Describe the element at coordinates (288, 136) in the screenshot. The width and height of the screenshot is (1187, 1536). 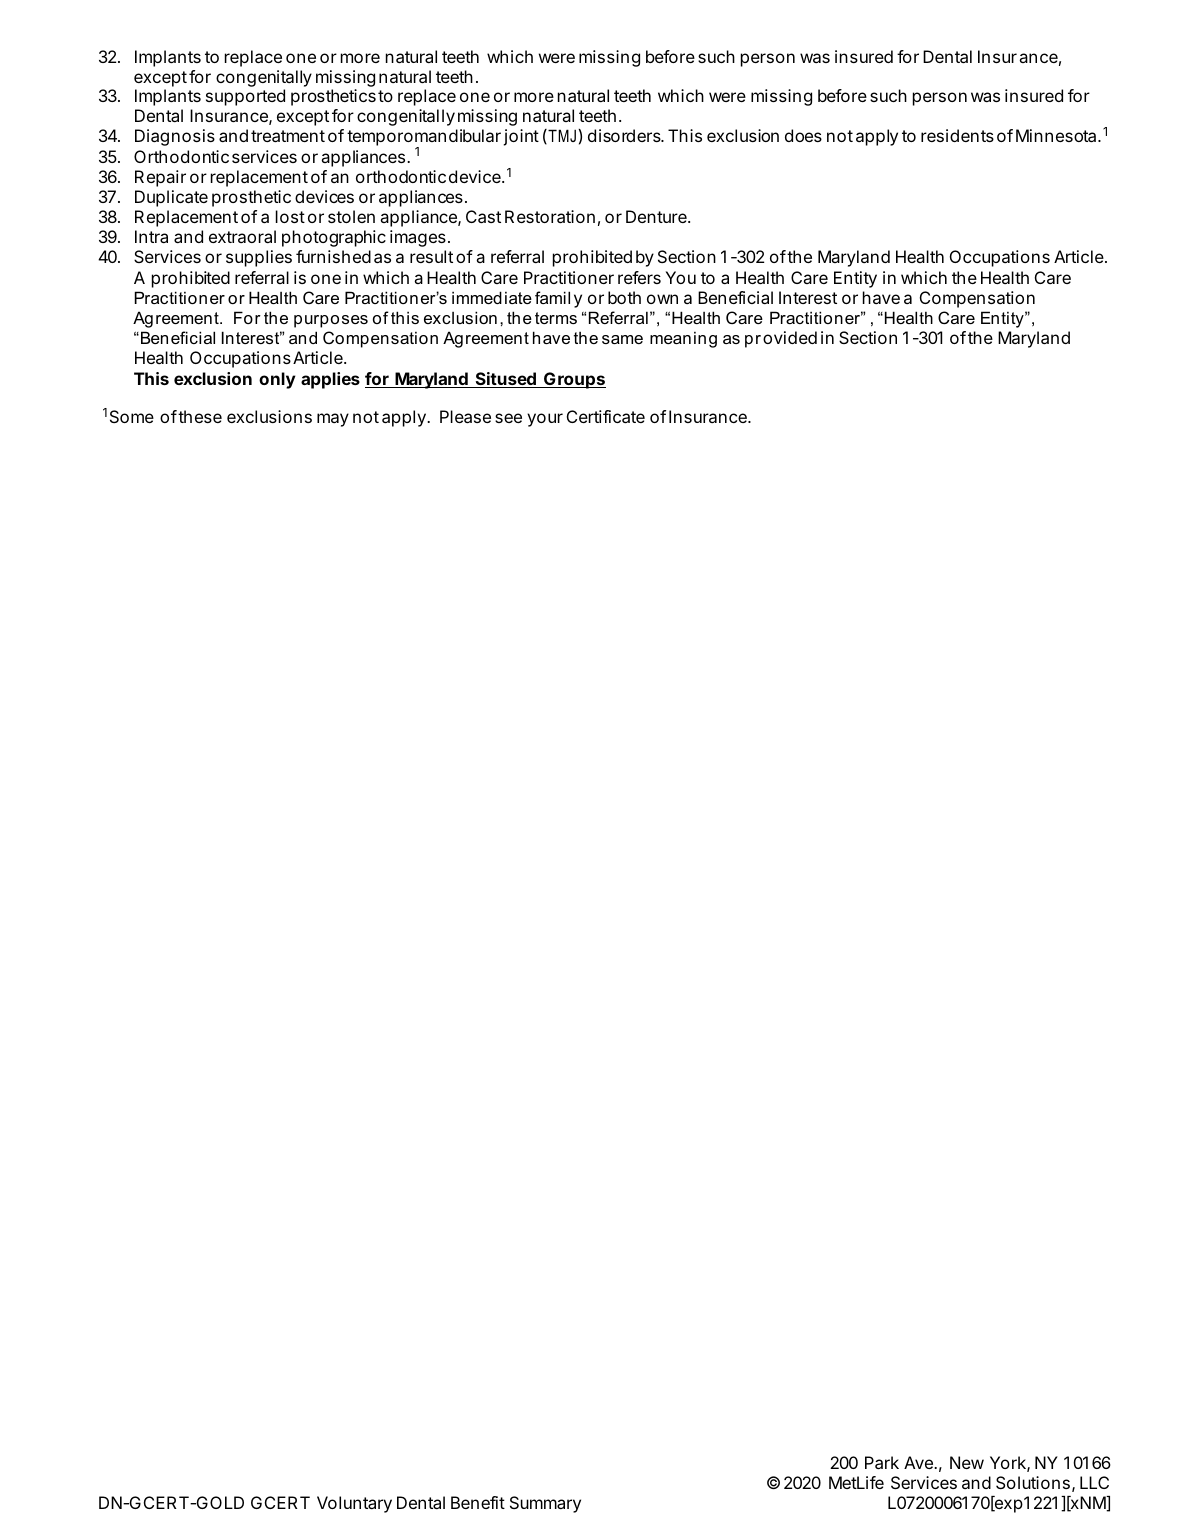
I see `treatment` at that location.
